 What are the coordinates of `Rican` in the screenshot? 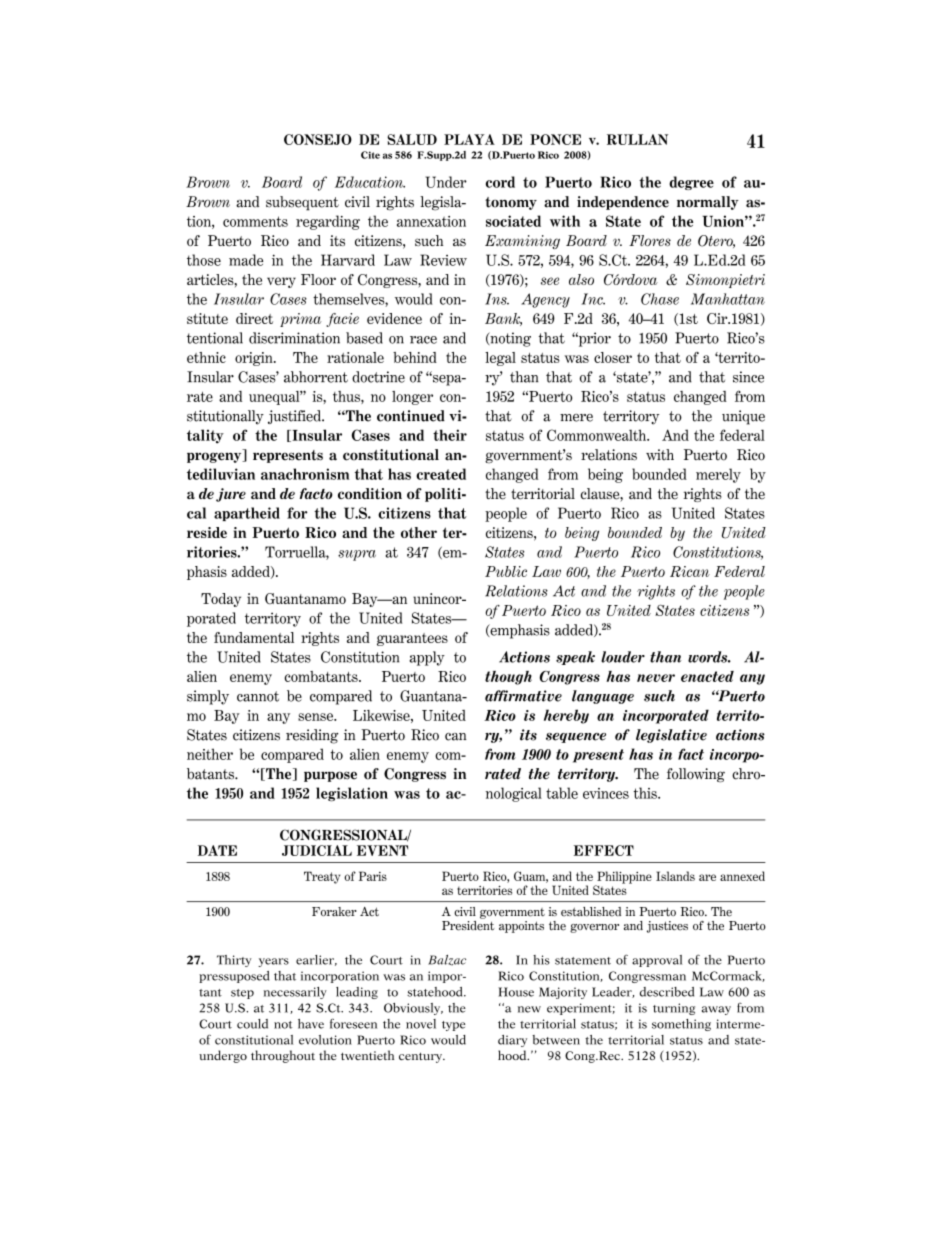 It's located at (690, 571).
